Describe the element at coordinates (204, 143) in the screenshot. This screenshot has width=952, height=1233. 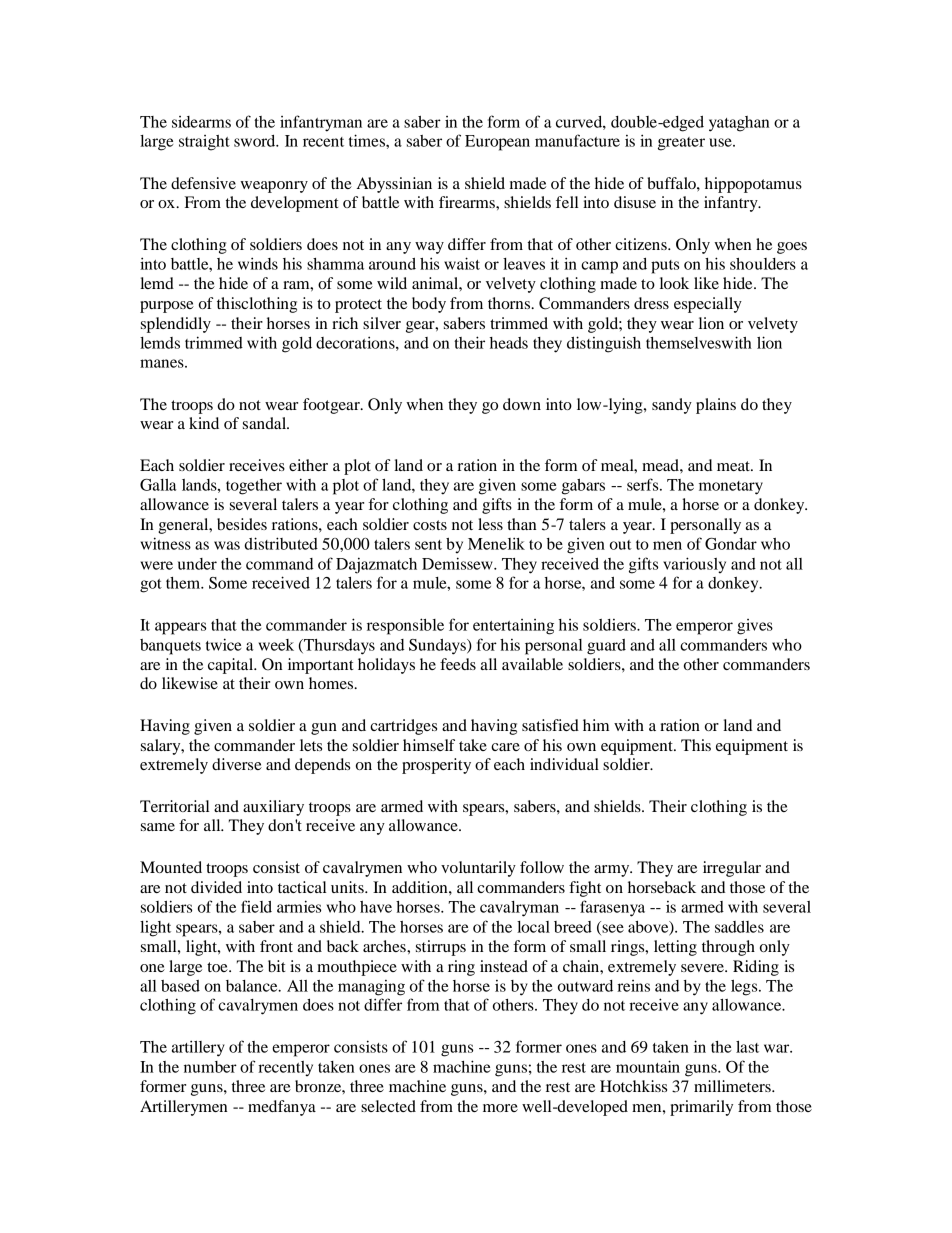
I see `straight` at that location.
